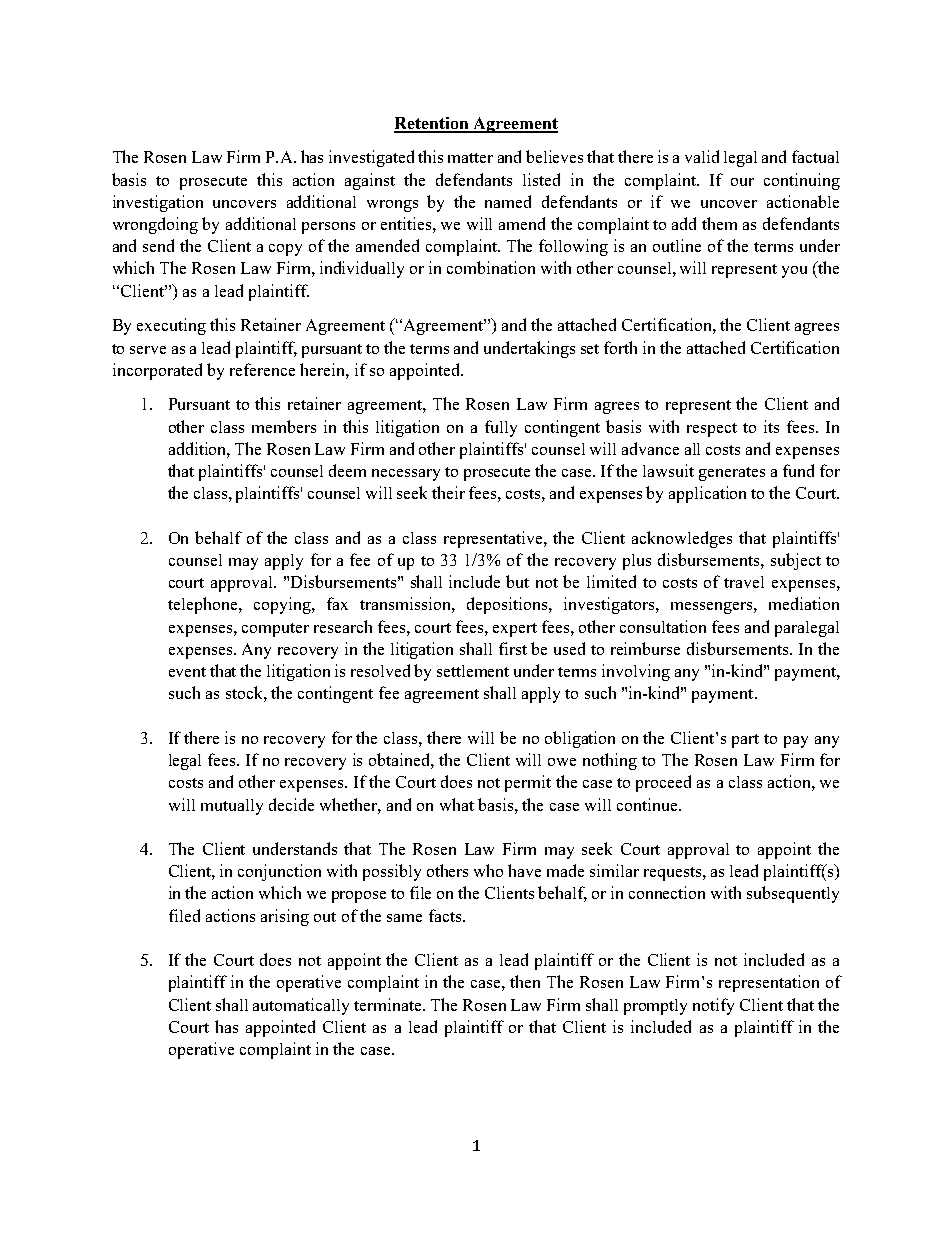 This screenshot has height=1233, width=952. Describe the element at coordinates (158, 203) in the screenshot. I see `investigation` at that location.
